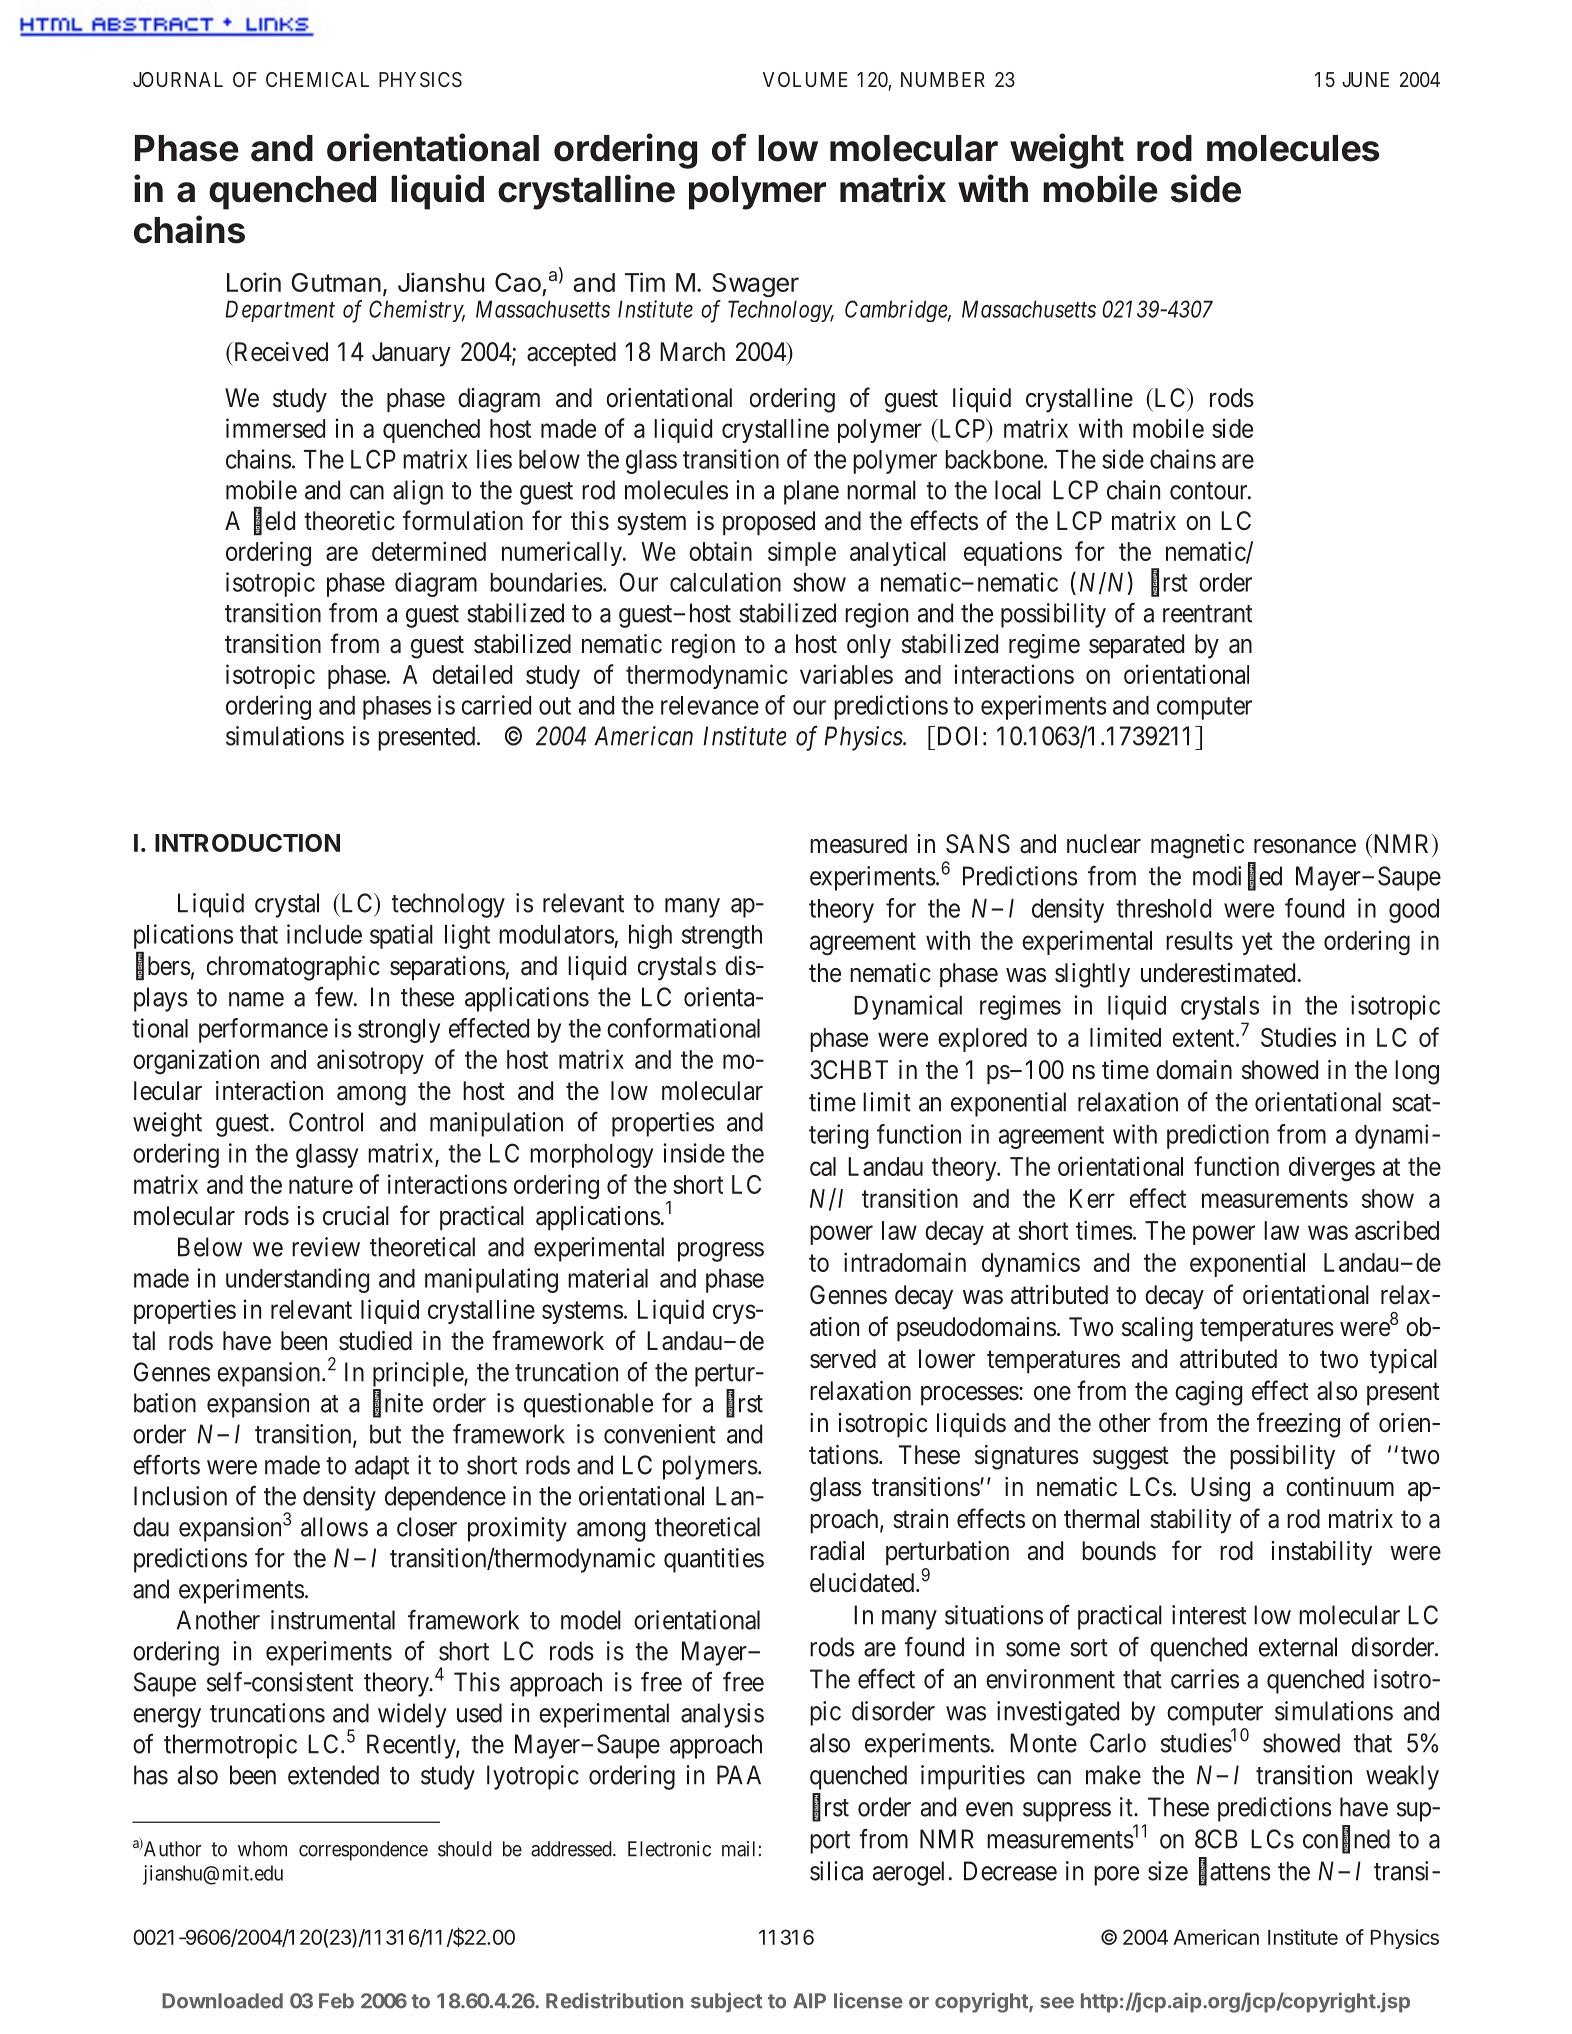 This page has height=2034, width=1572. I want to click on studied, so click(375, 1341).
